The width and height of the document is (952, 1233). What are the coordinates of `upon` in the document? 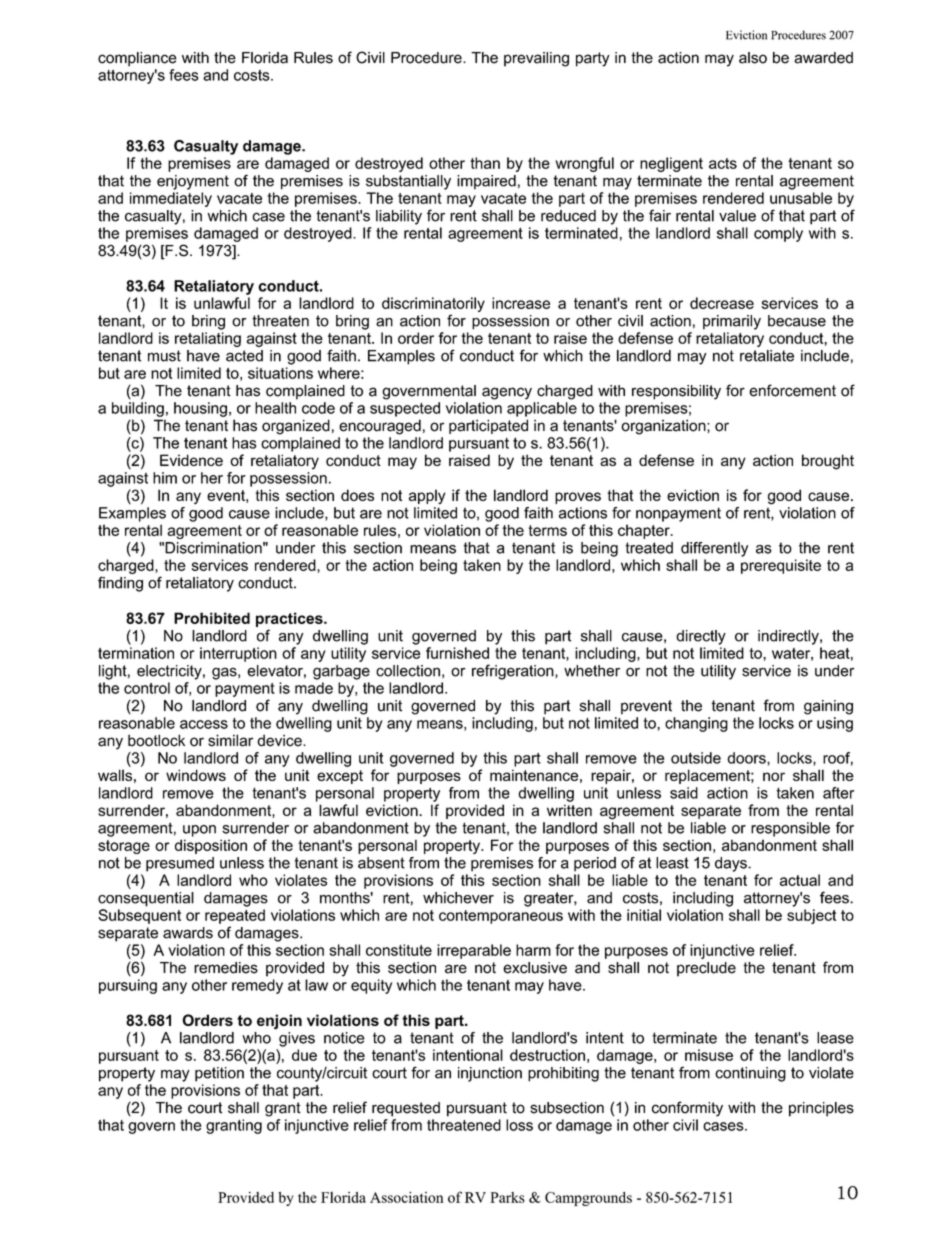 It's located at (199, 831).
